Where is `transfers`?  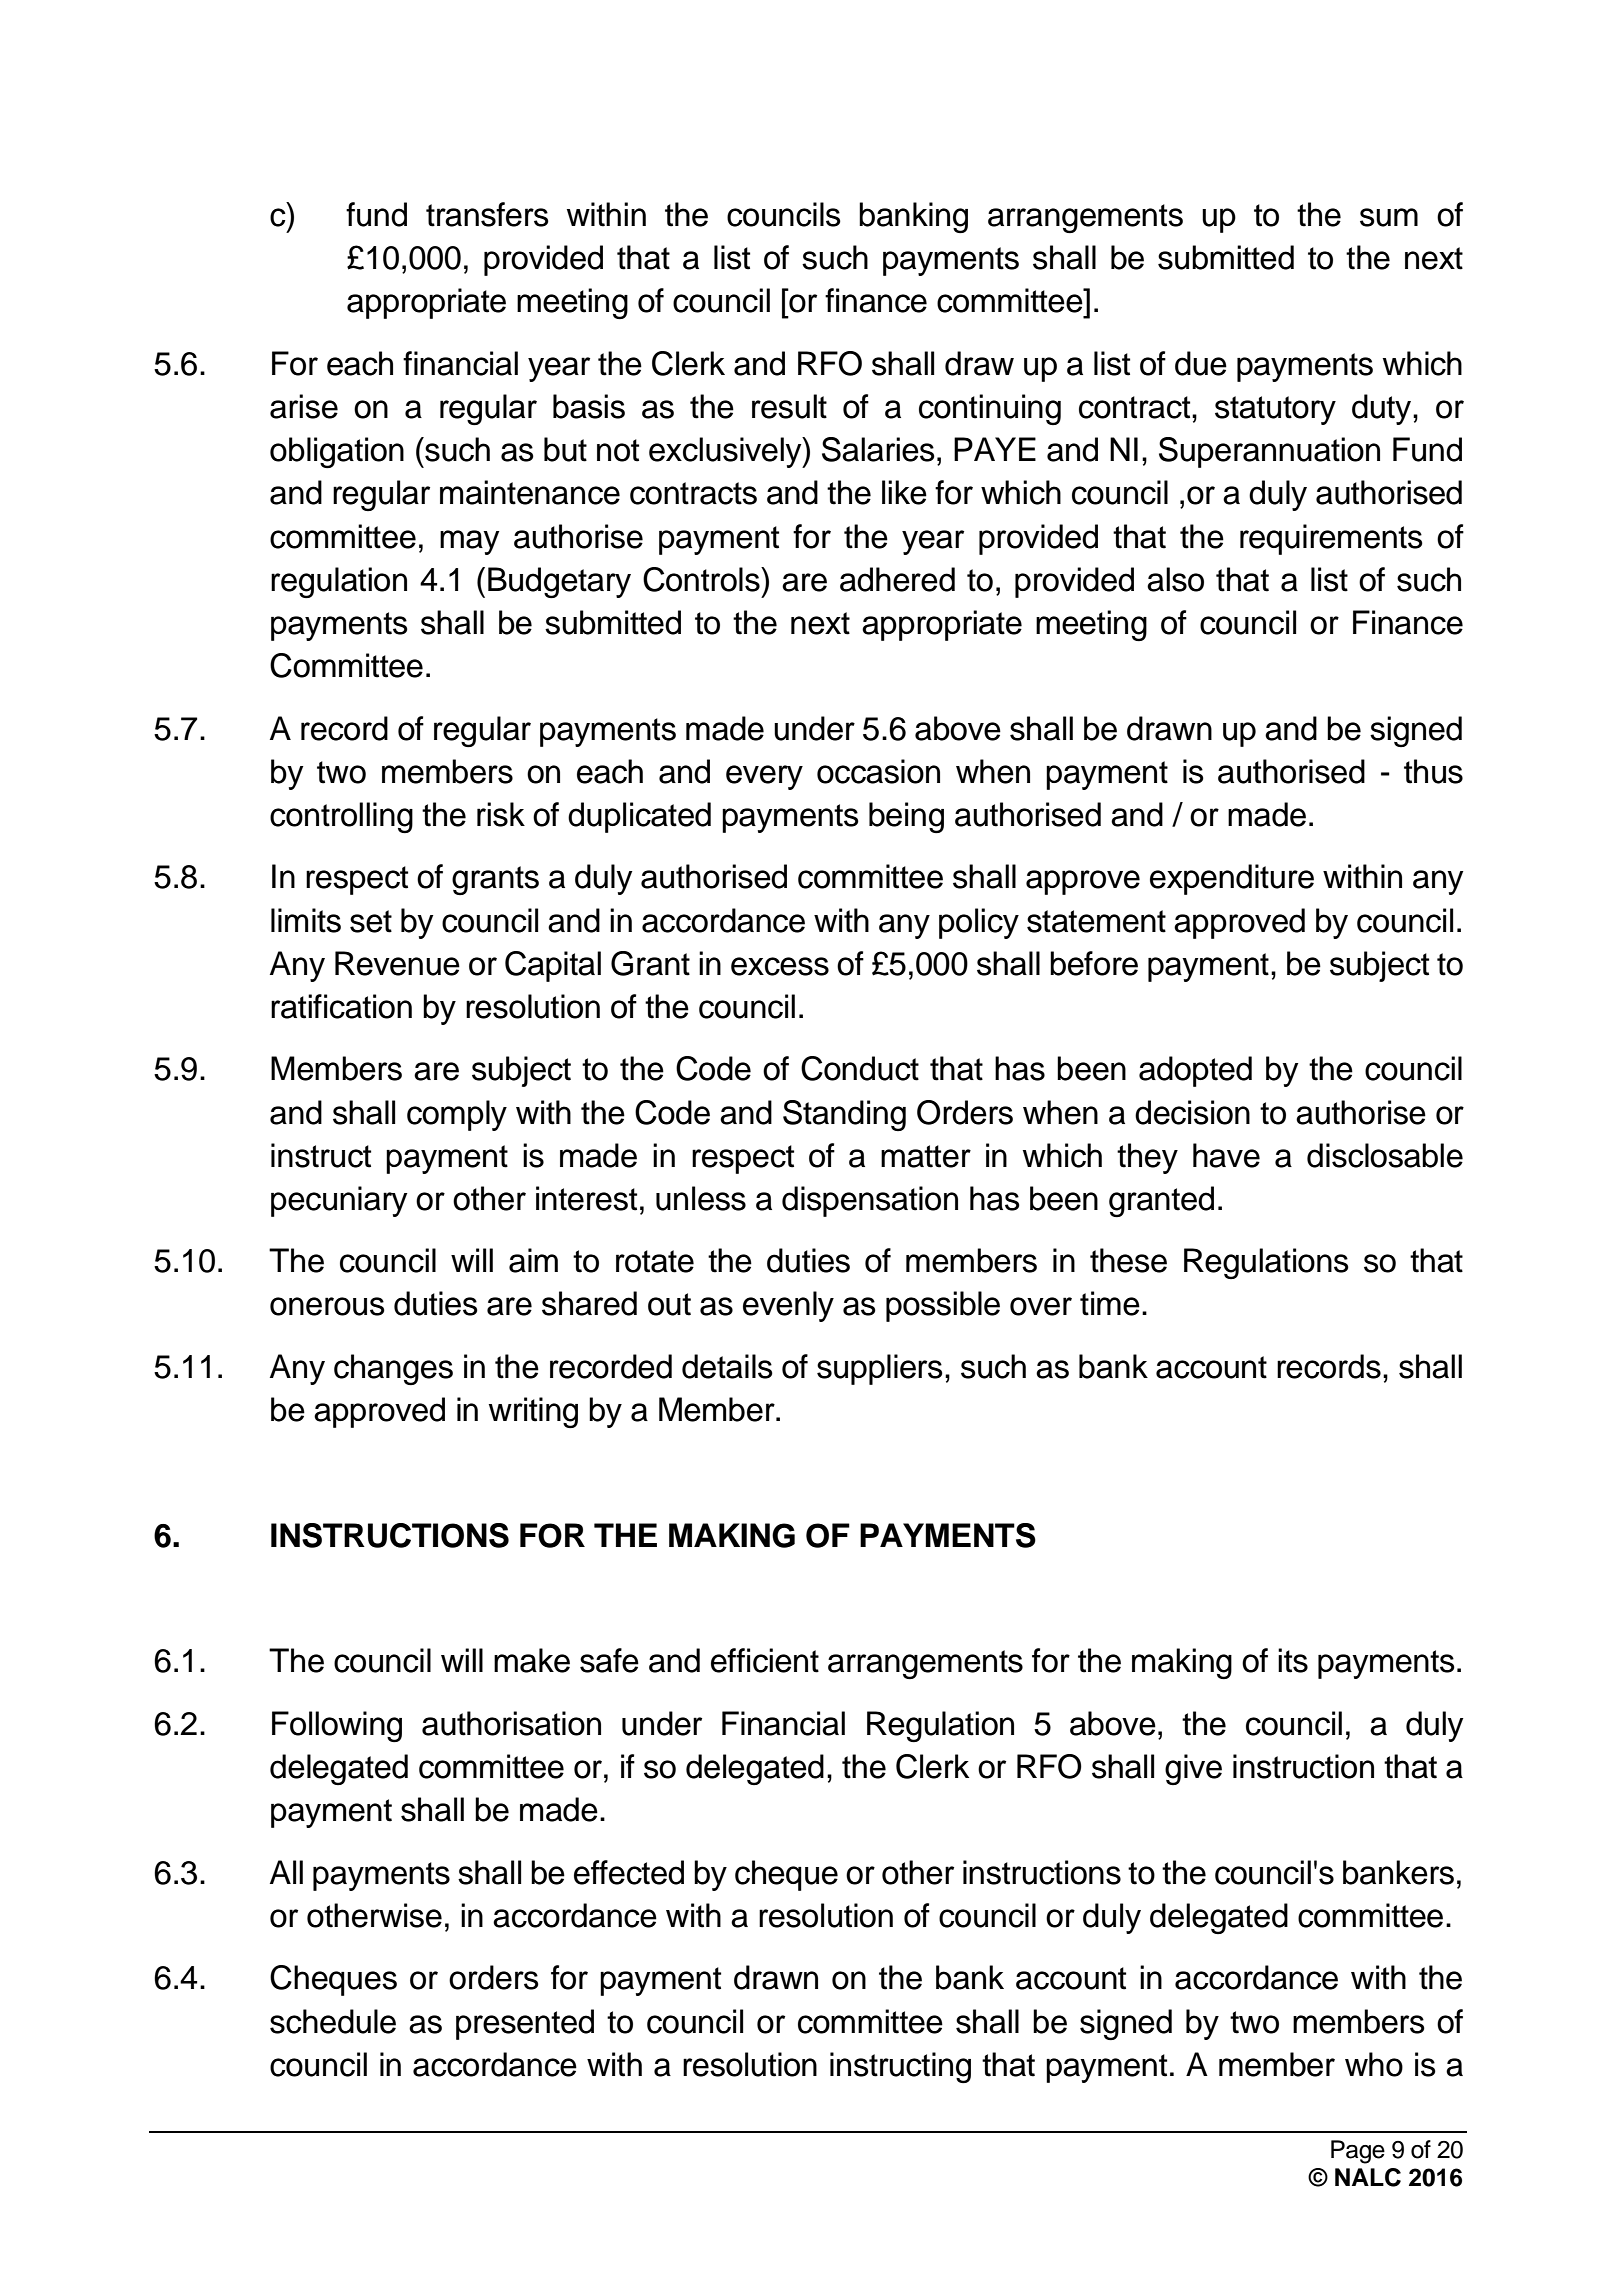 transfers is located at coordinates (487, 214).
